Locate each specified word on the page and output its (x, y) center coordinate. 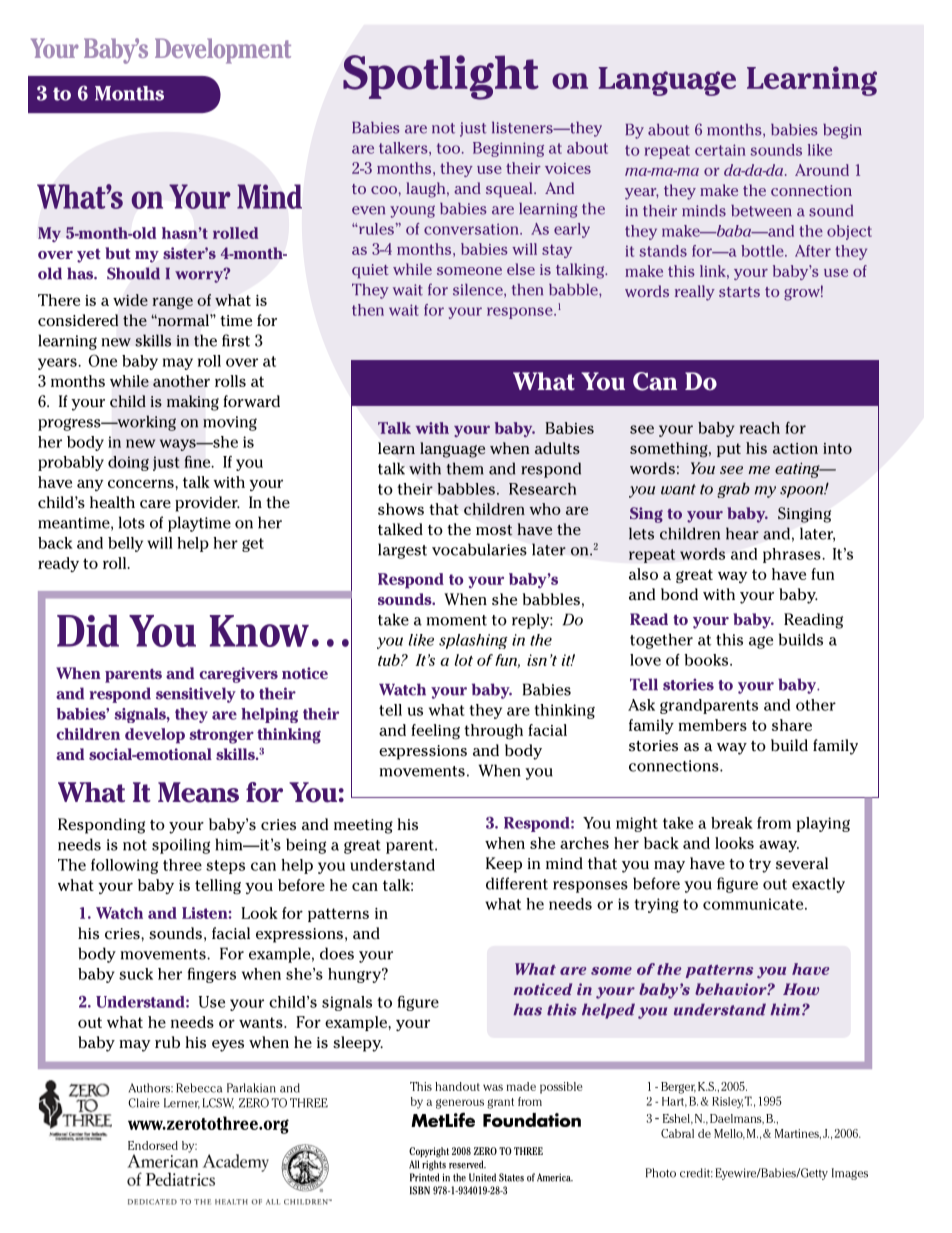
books (708, 660)
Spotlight (441, 77)
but (118, 253)
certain (720, 150)
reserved (467, 1164)
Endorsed (153, 1145)
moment (456, 620)
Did (88, 631)
